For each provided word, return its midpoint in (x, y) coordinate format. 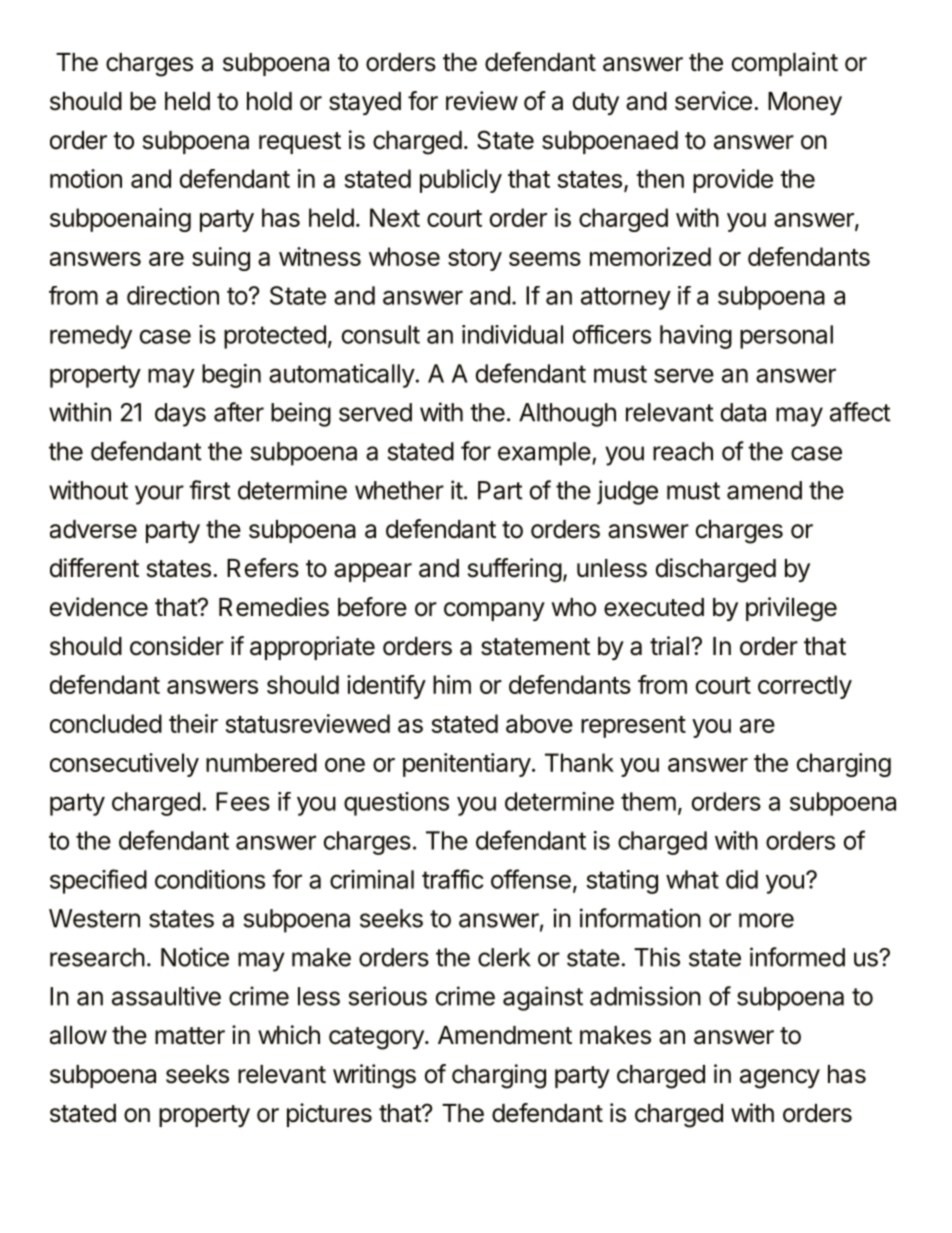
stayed (365, 103)
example (544, 454)
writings (374, 1076)
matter (190, 1036)
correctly (805, 687)
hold (269, 101)
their (193, 723)
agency (780, 1079)
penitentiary (467, 765)
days (180, 415)
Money (805, 103)
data (743, 412)
